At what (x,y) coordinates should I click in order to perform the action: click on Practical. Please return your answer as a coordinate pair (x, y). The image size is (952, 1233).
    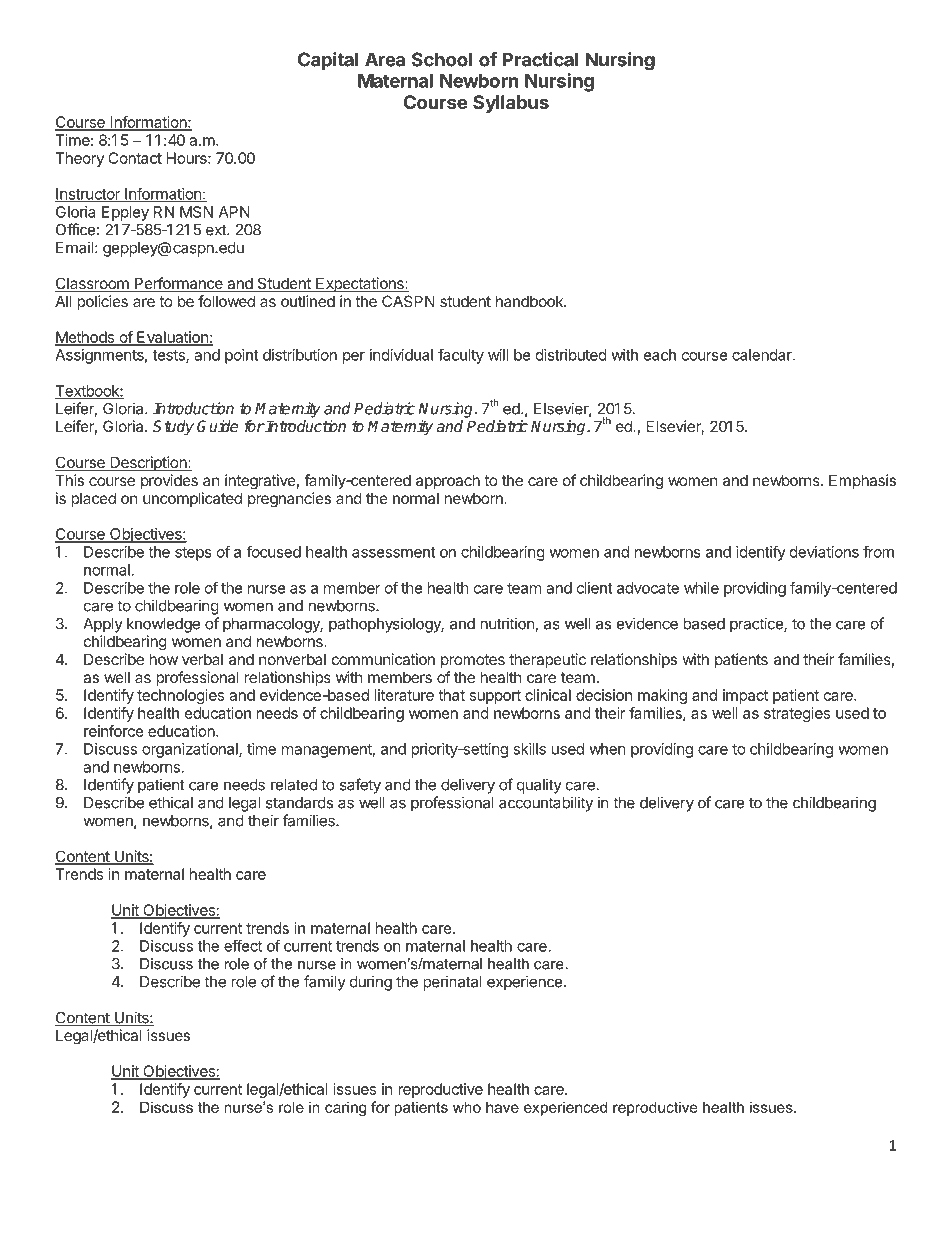
    Looking at the image, I should click on (540, 59).
